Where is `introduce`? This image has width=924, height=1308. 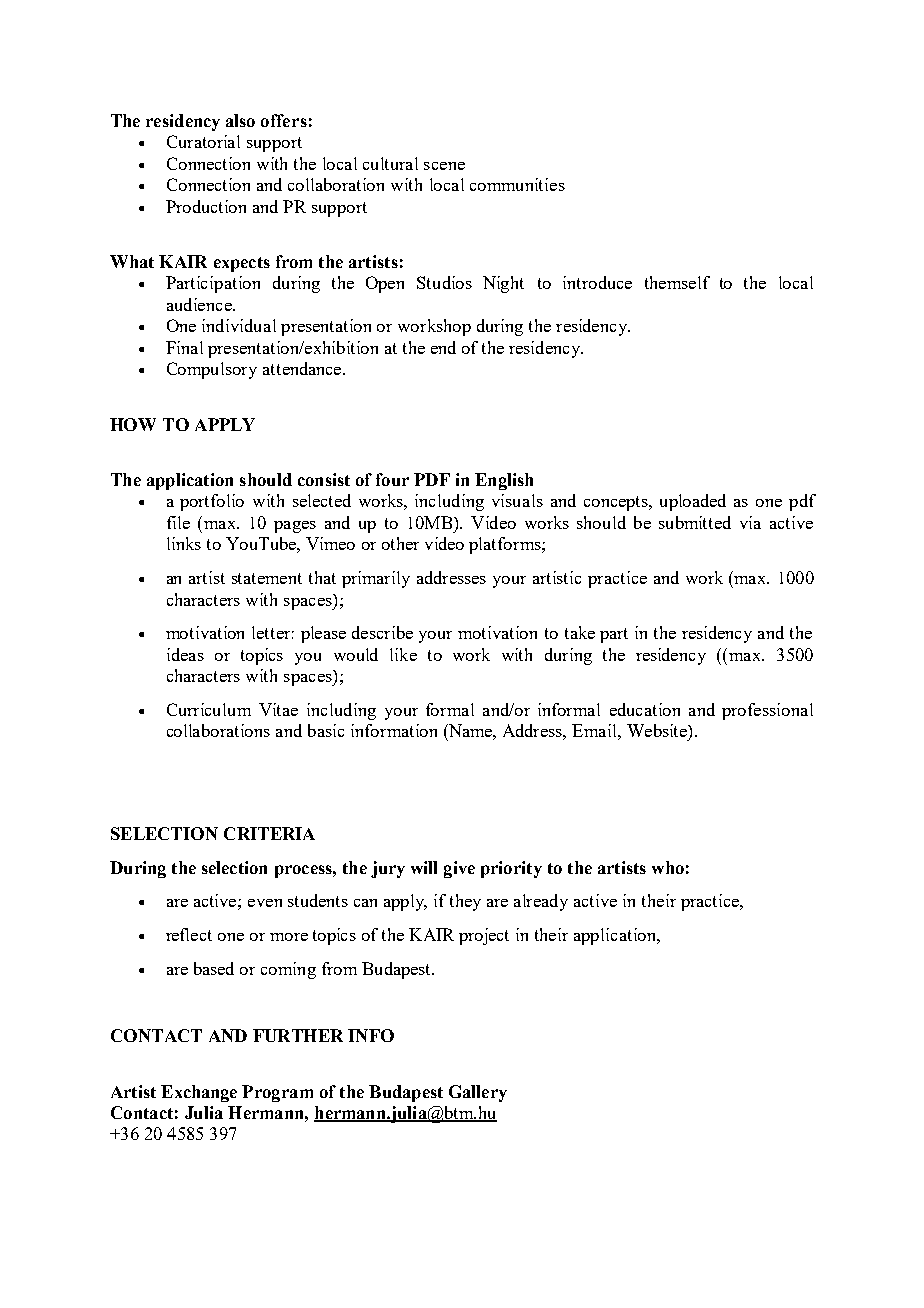 introduce is located at coordinates (597, 282).
